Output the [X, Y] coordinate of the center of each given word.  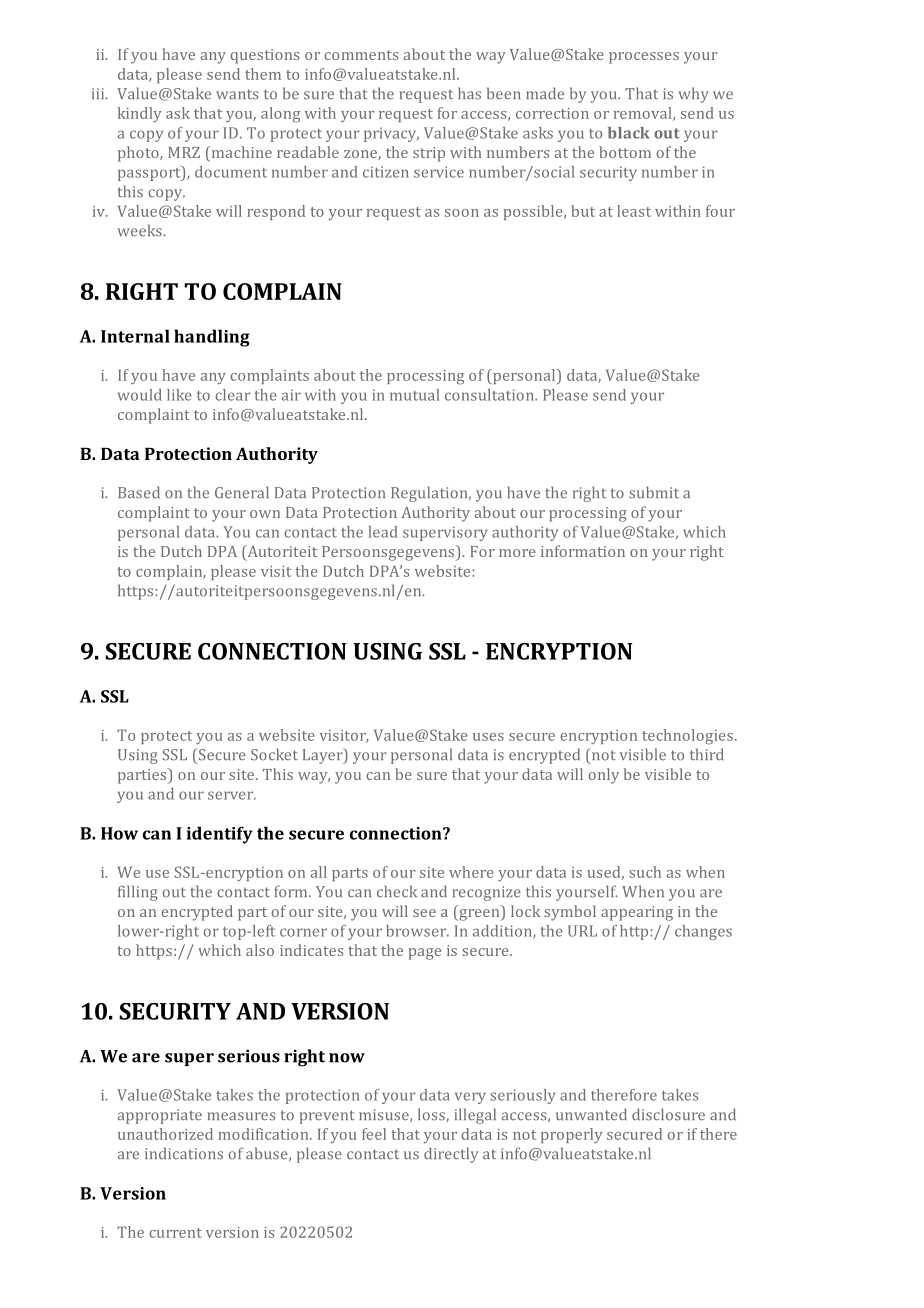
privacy [391, 134]
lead [383, 532]
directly [451, 1155]
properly [572, 1135]
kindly [140, 114]
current [175, 1233]
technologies [687, 737]
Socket [274, 754]
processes [644, 58]
